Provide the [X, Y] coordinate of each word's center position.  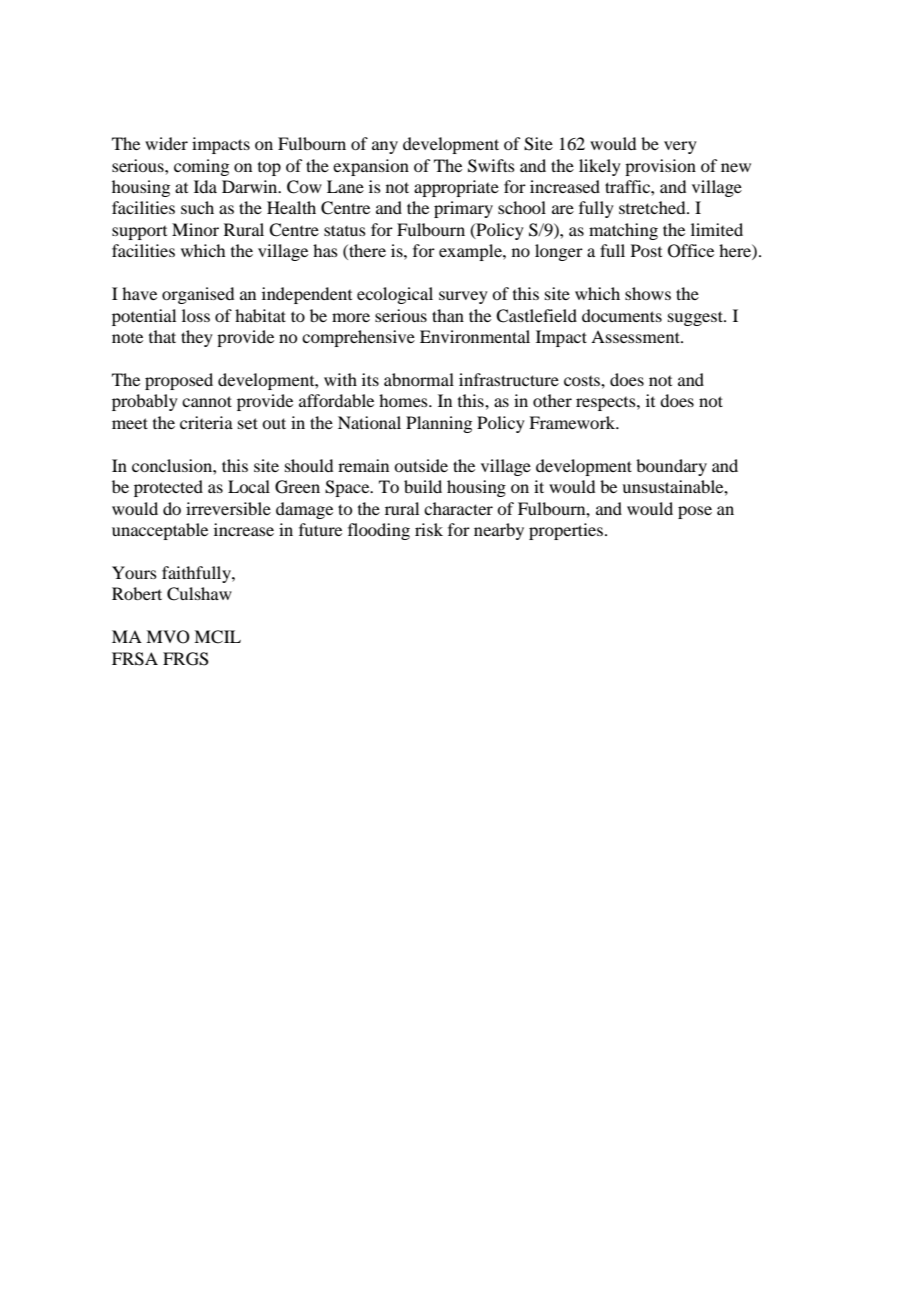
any [385, 147]
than [448, 315]
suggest [696, 318]
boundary [671, 467]
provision [660, 167]
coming [201, 167]
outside [421, 465]
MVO [168, 637]
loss [196, 315]
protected [168, 488]
